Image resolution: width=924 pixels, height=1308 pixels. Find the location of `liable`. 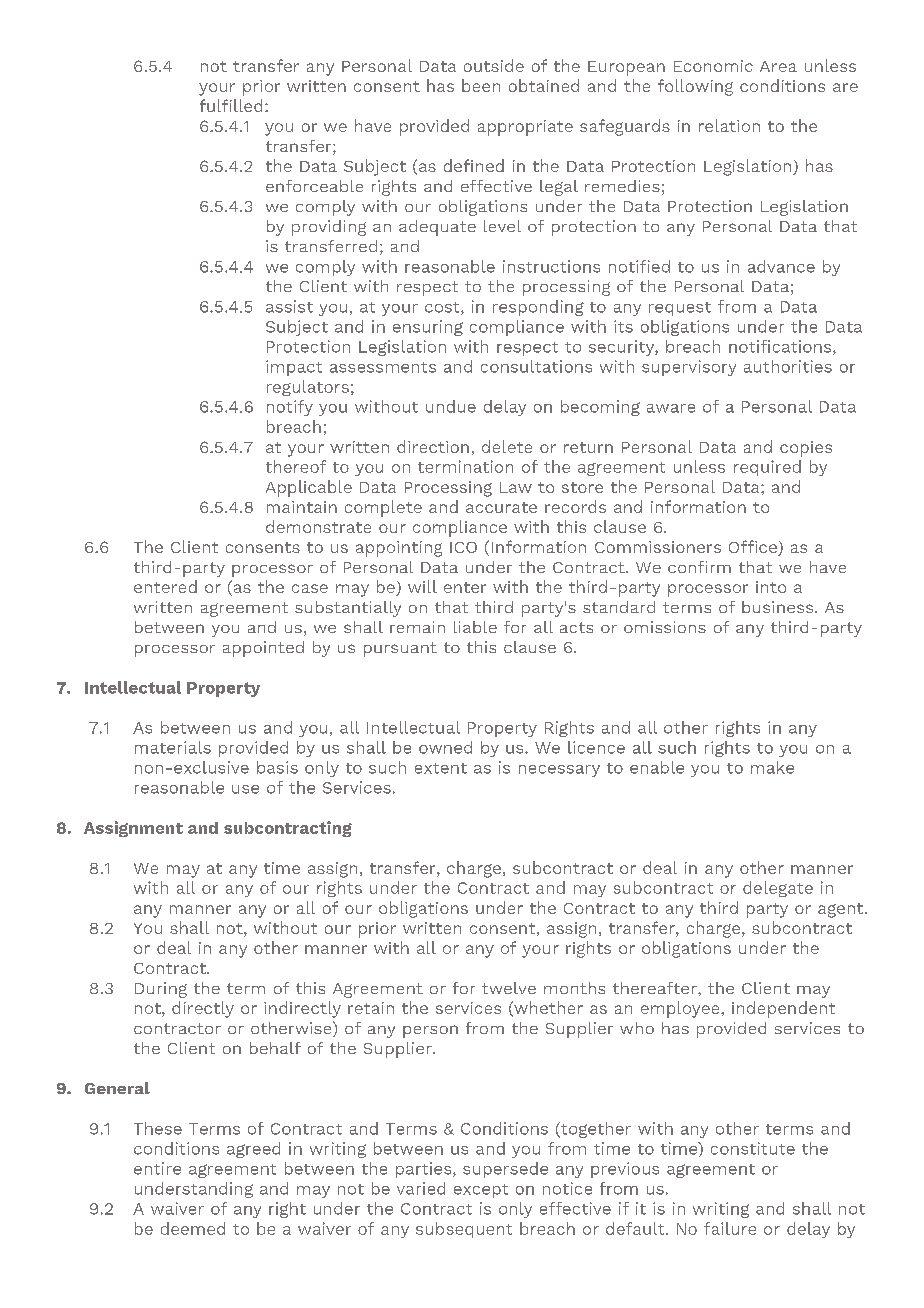

liable is located at coordinates (475, 627).
